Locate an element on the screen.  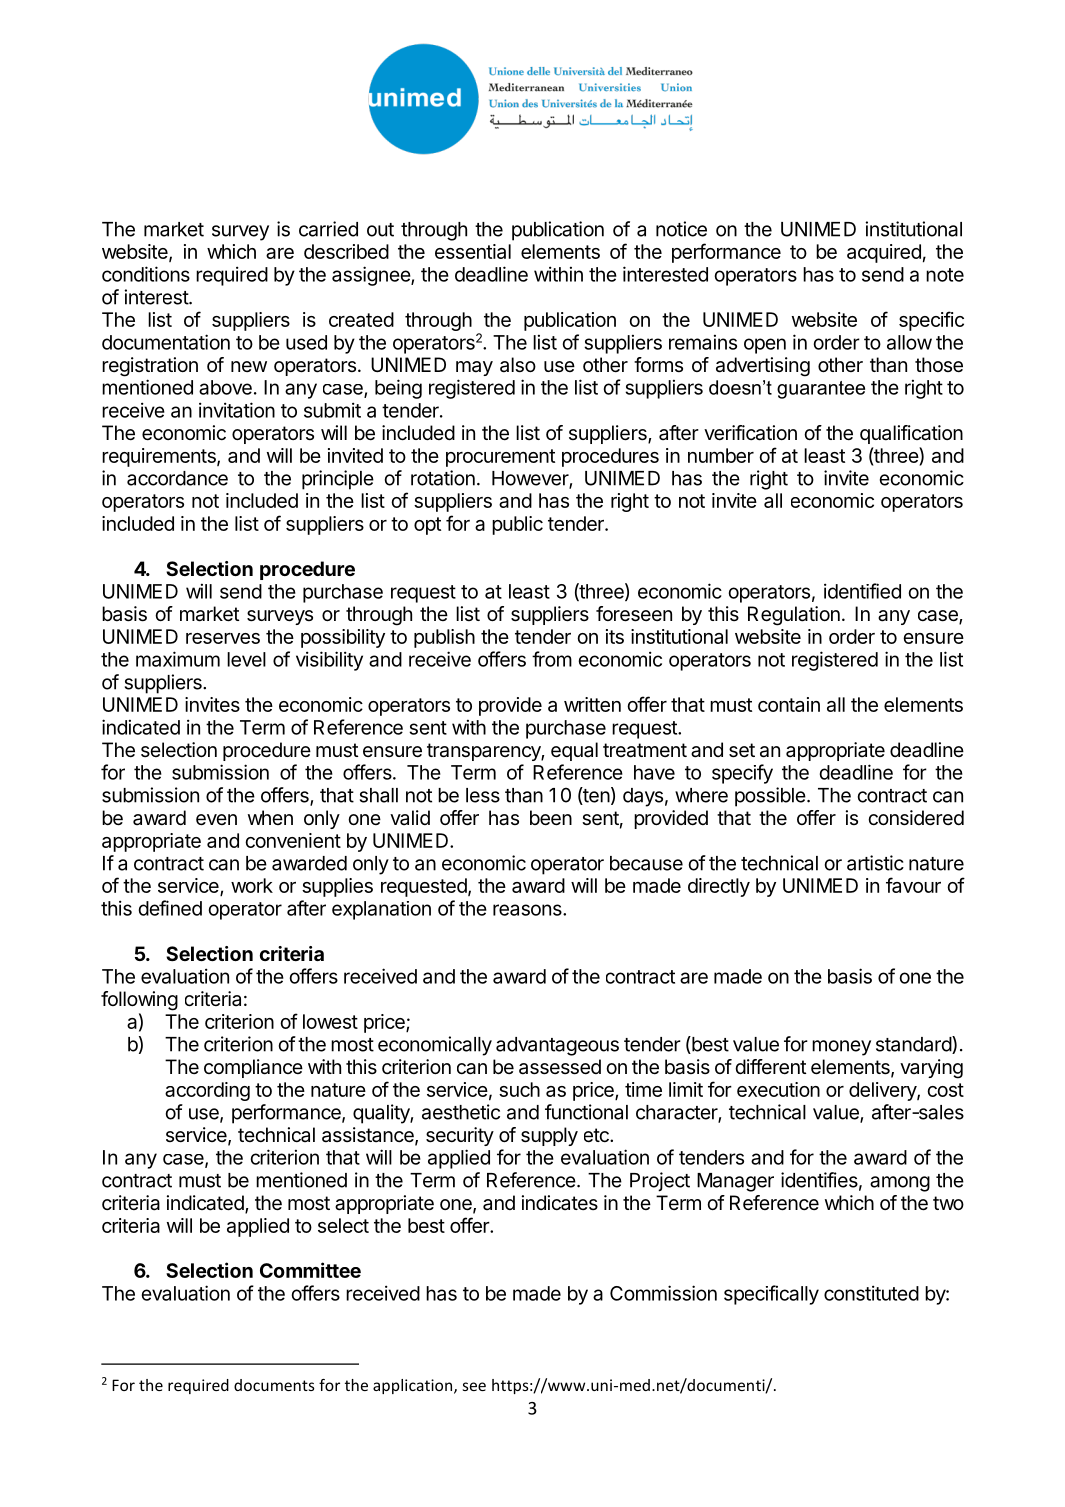
constituted is located at coordinates (871, 1293).
